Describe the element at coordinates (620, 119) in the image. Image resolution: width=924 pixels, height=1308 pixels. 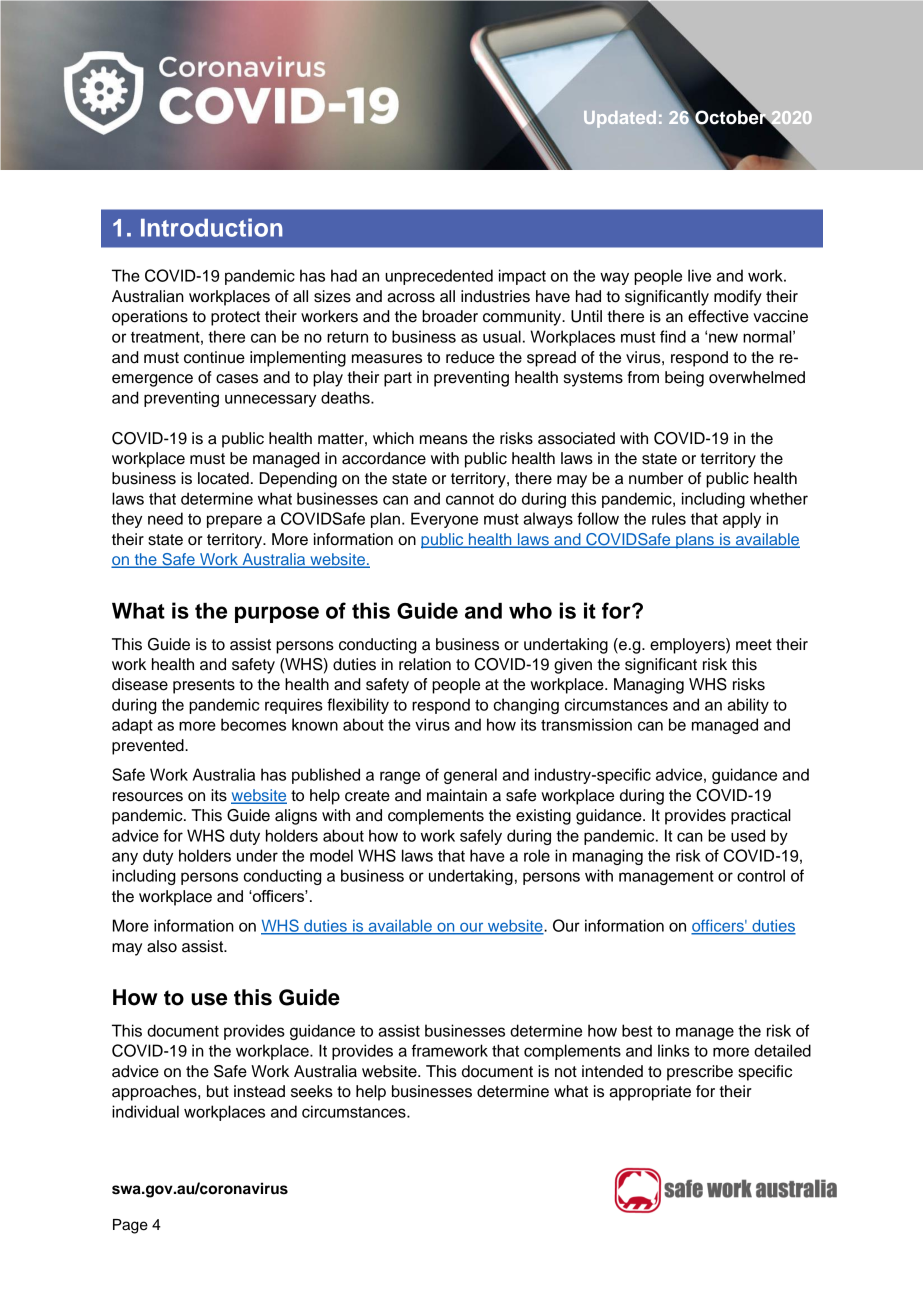
I see `Updated` at that location.
